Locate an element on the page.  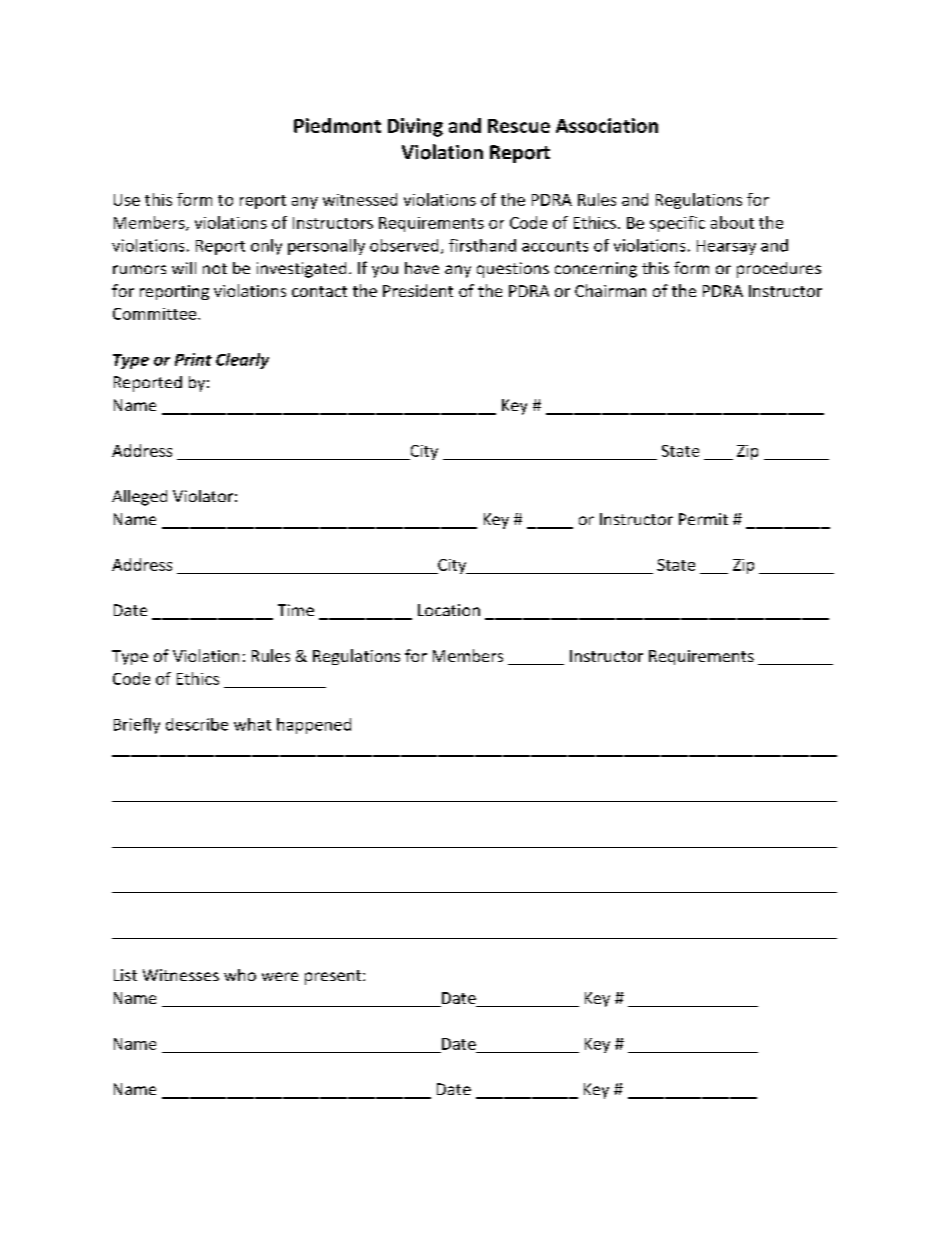
were is located at coordinates (280, 976).
